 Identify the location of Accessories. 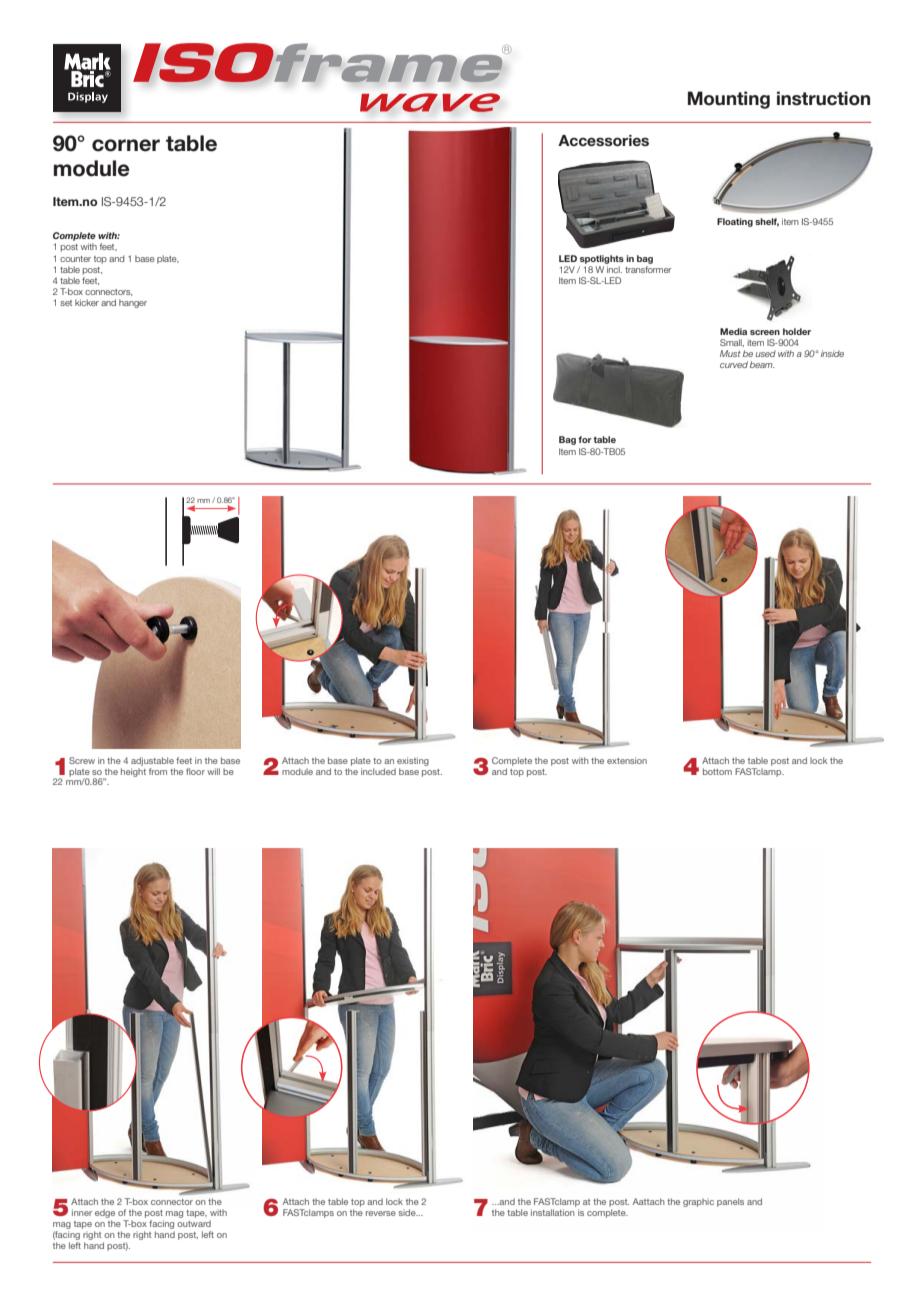
(603, 141).
